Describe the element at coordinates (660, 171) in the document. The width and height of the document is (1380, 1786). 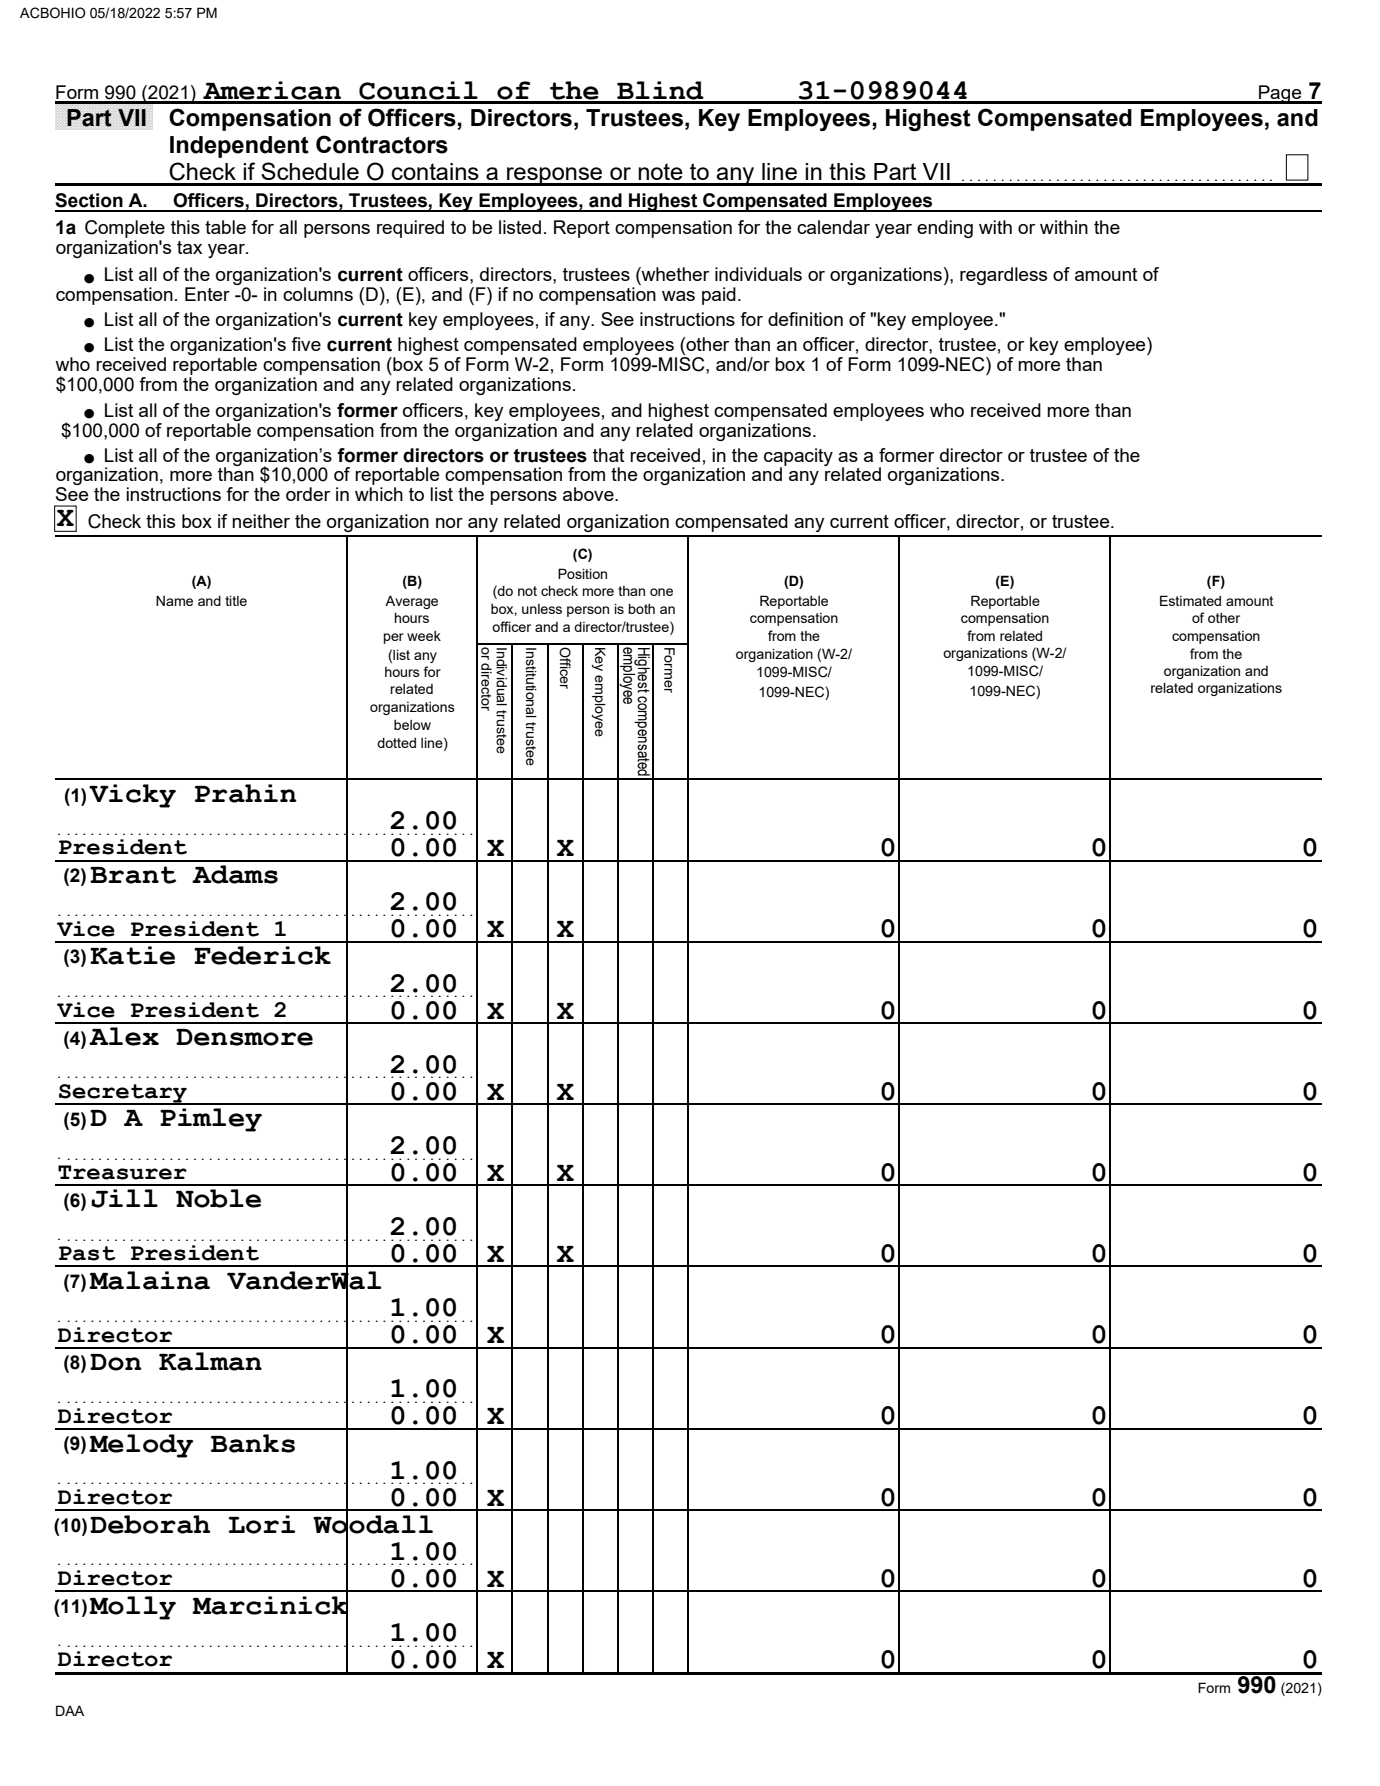
I see `note` at that location.
